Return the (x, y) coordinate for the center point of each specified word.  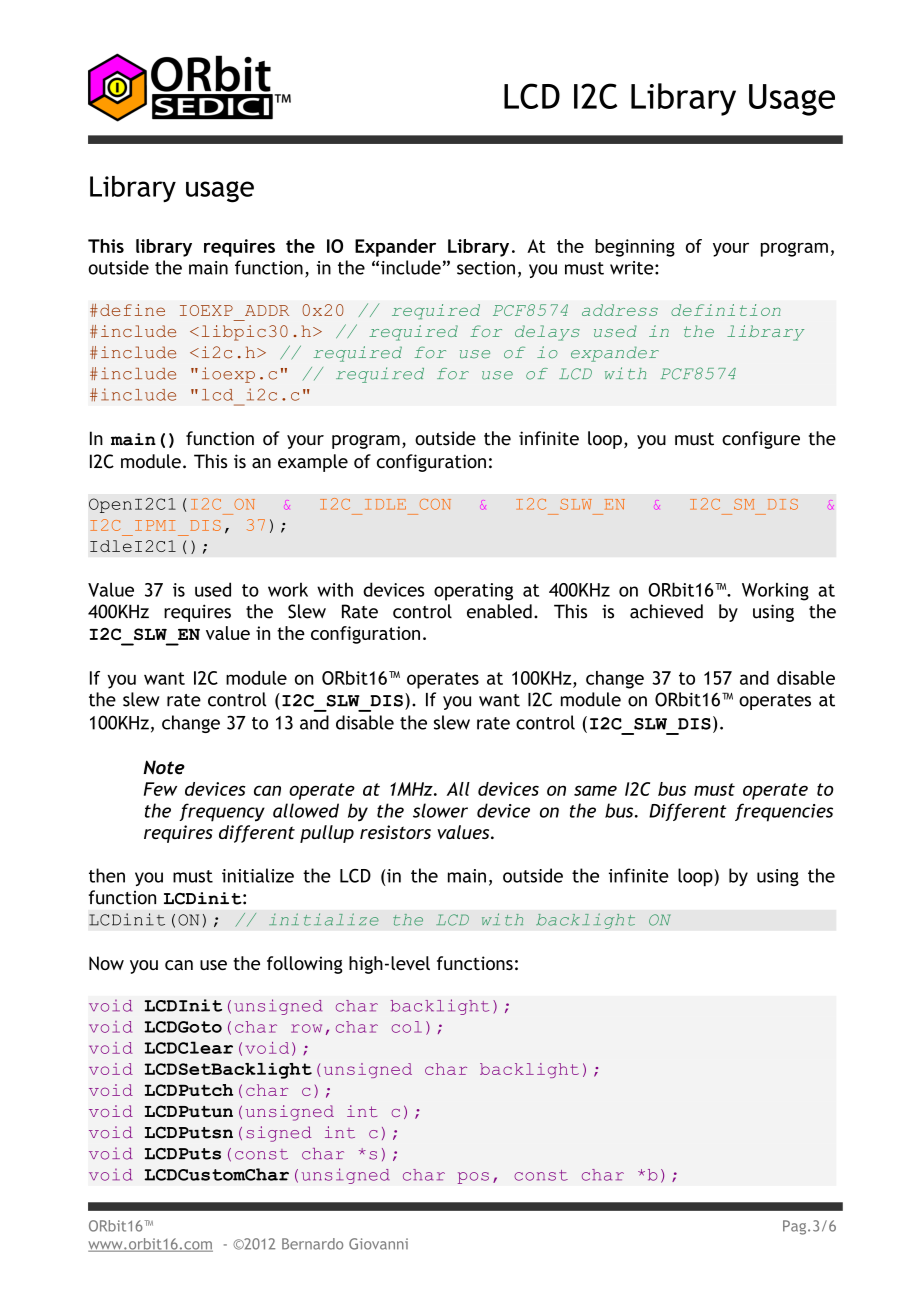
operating (473, 592)
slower (440, 810)
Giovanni (378, 1244)
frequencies (784, 812)
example (313, 463)
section (486, 268)
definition (726, 310)
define (132, 310)
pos (473, 1178)
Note (164, 767)
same (595, 790)
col (406, 1027)
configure (761, 440)
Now (106, 963)
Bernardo (312, 1244)
